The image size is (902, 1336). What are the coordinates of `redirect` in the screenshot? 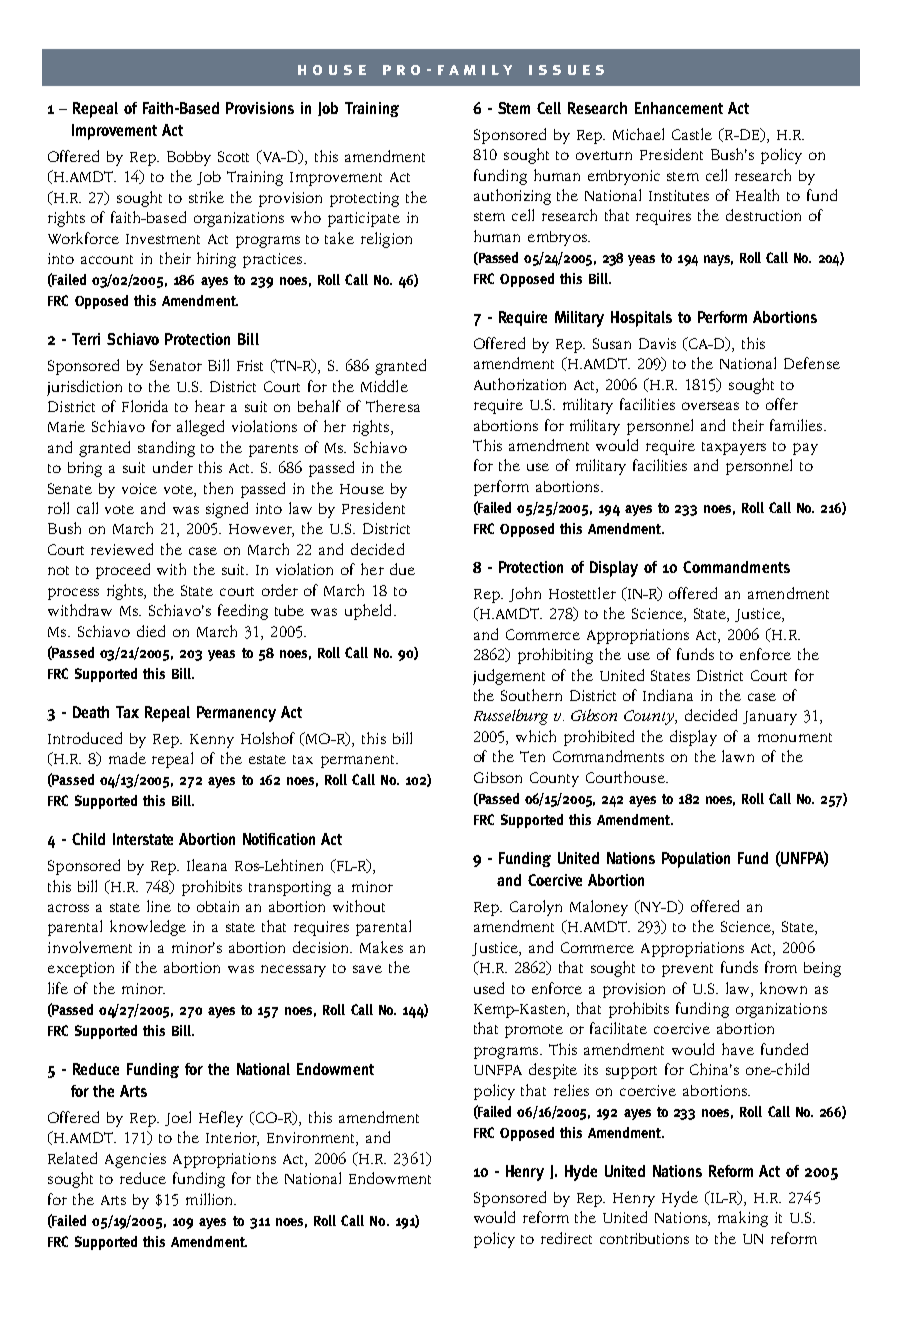 It's located at (566, 1238).
